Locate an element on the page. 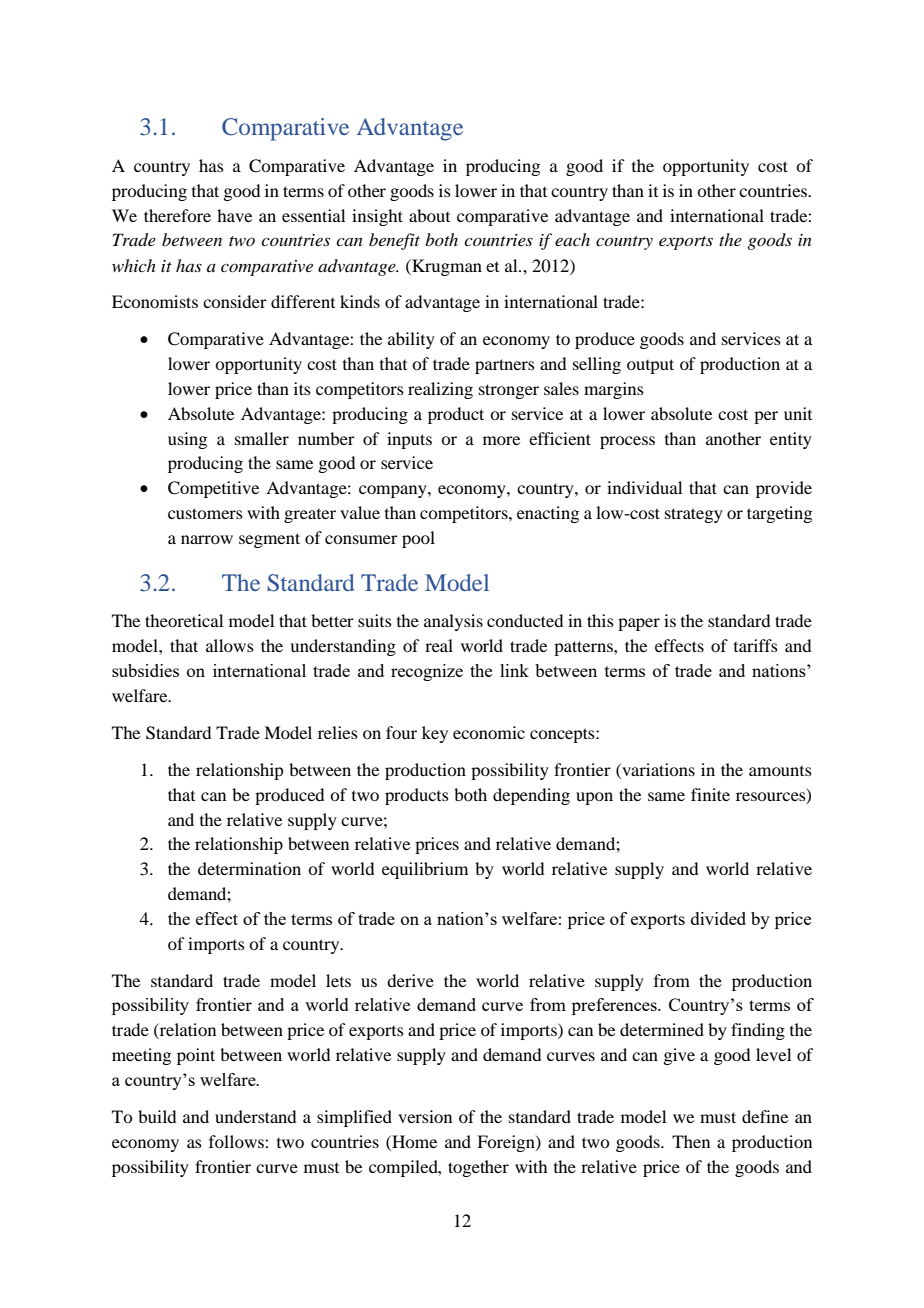 This document has height=1308, width=924. Krugman is located at coordinates (446, 267).
